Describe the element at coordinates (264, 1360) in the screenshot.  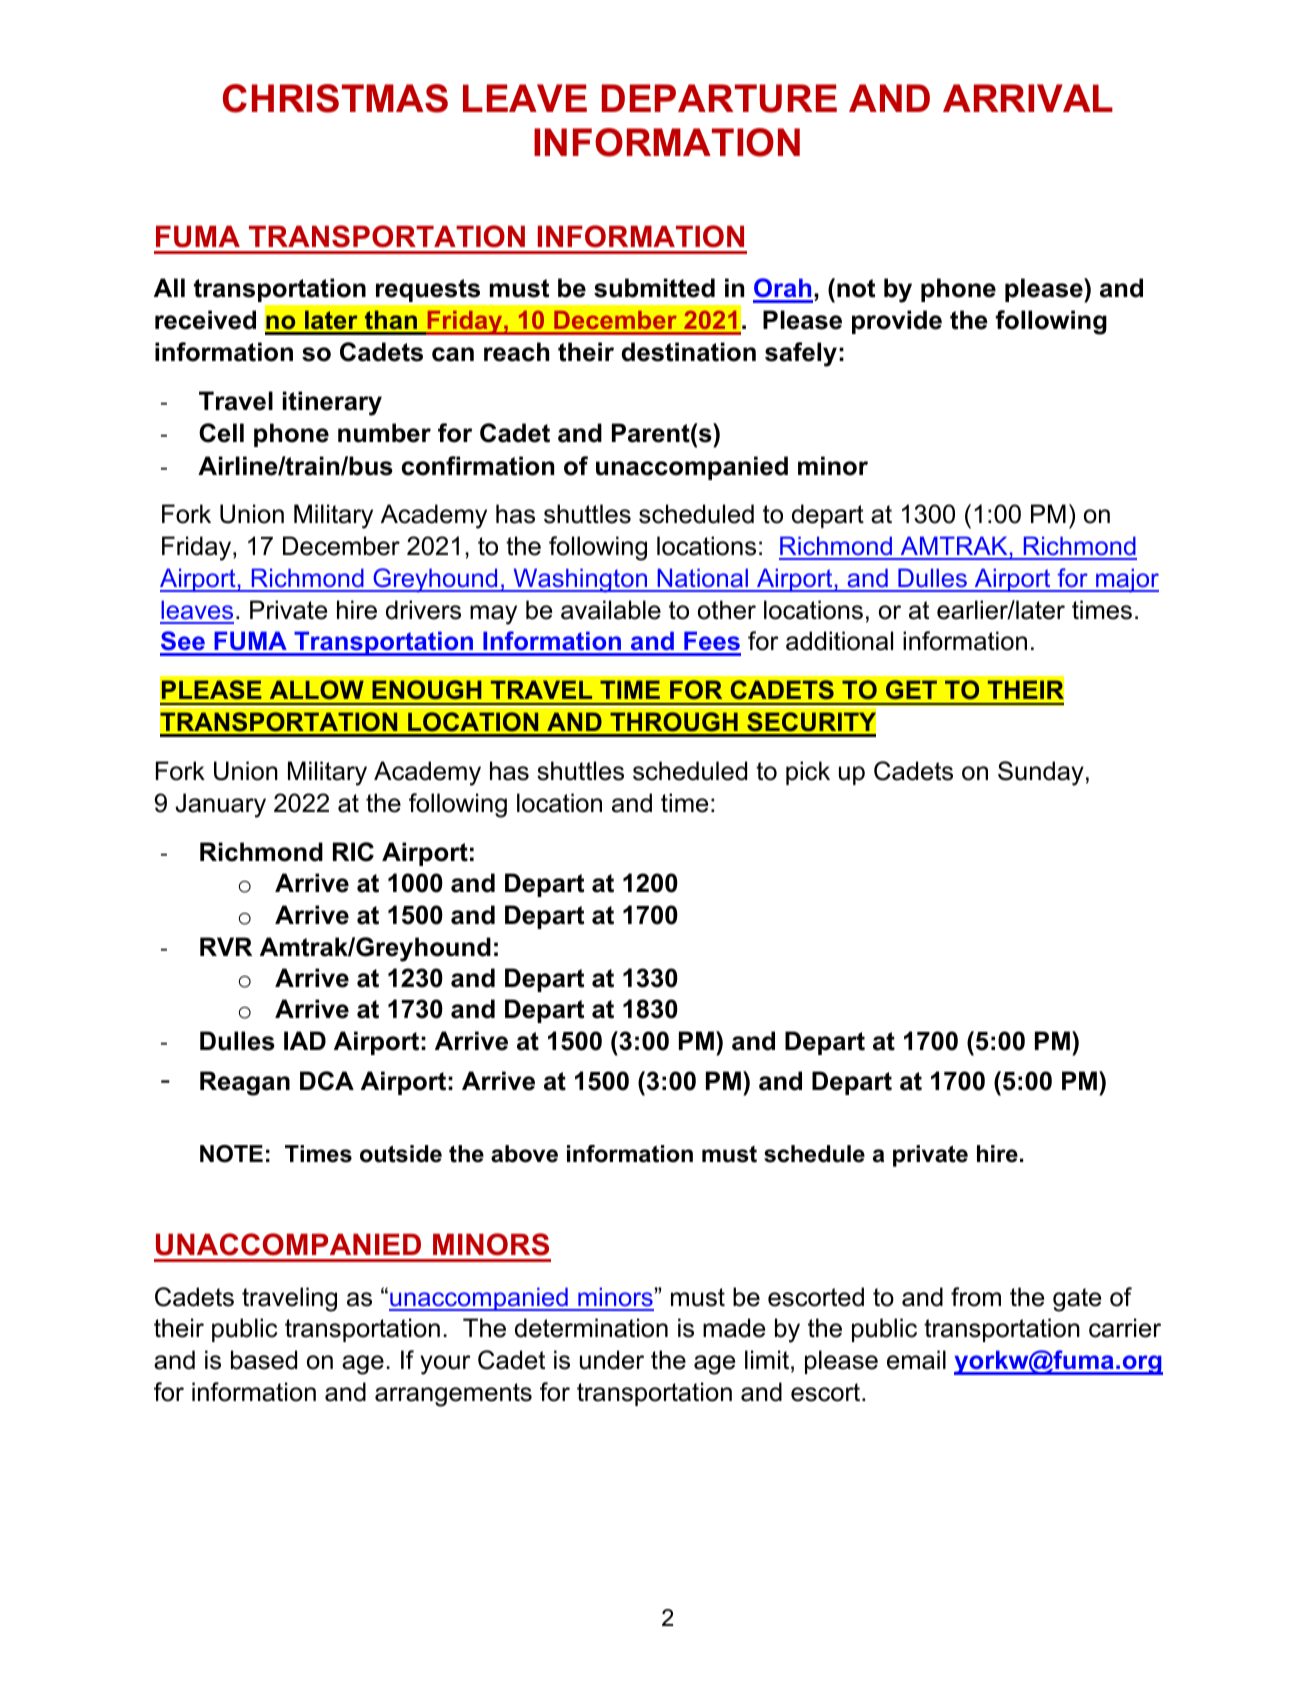
I see `based` at that location.
